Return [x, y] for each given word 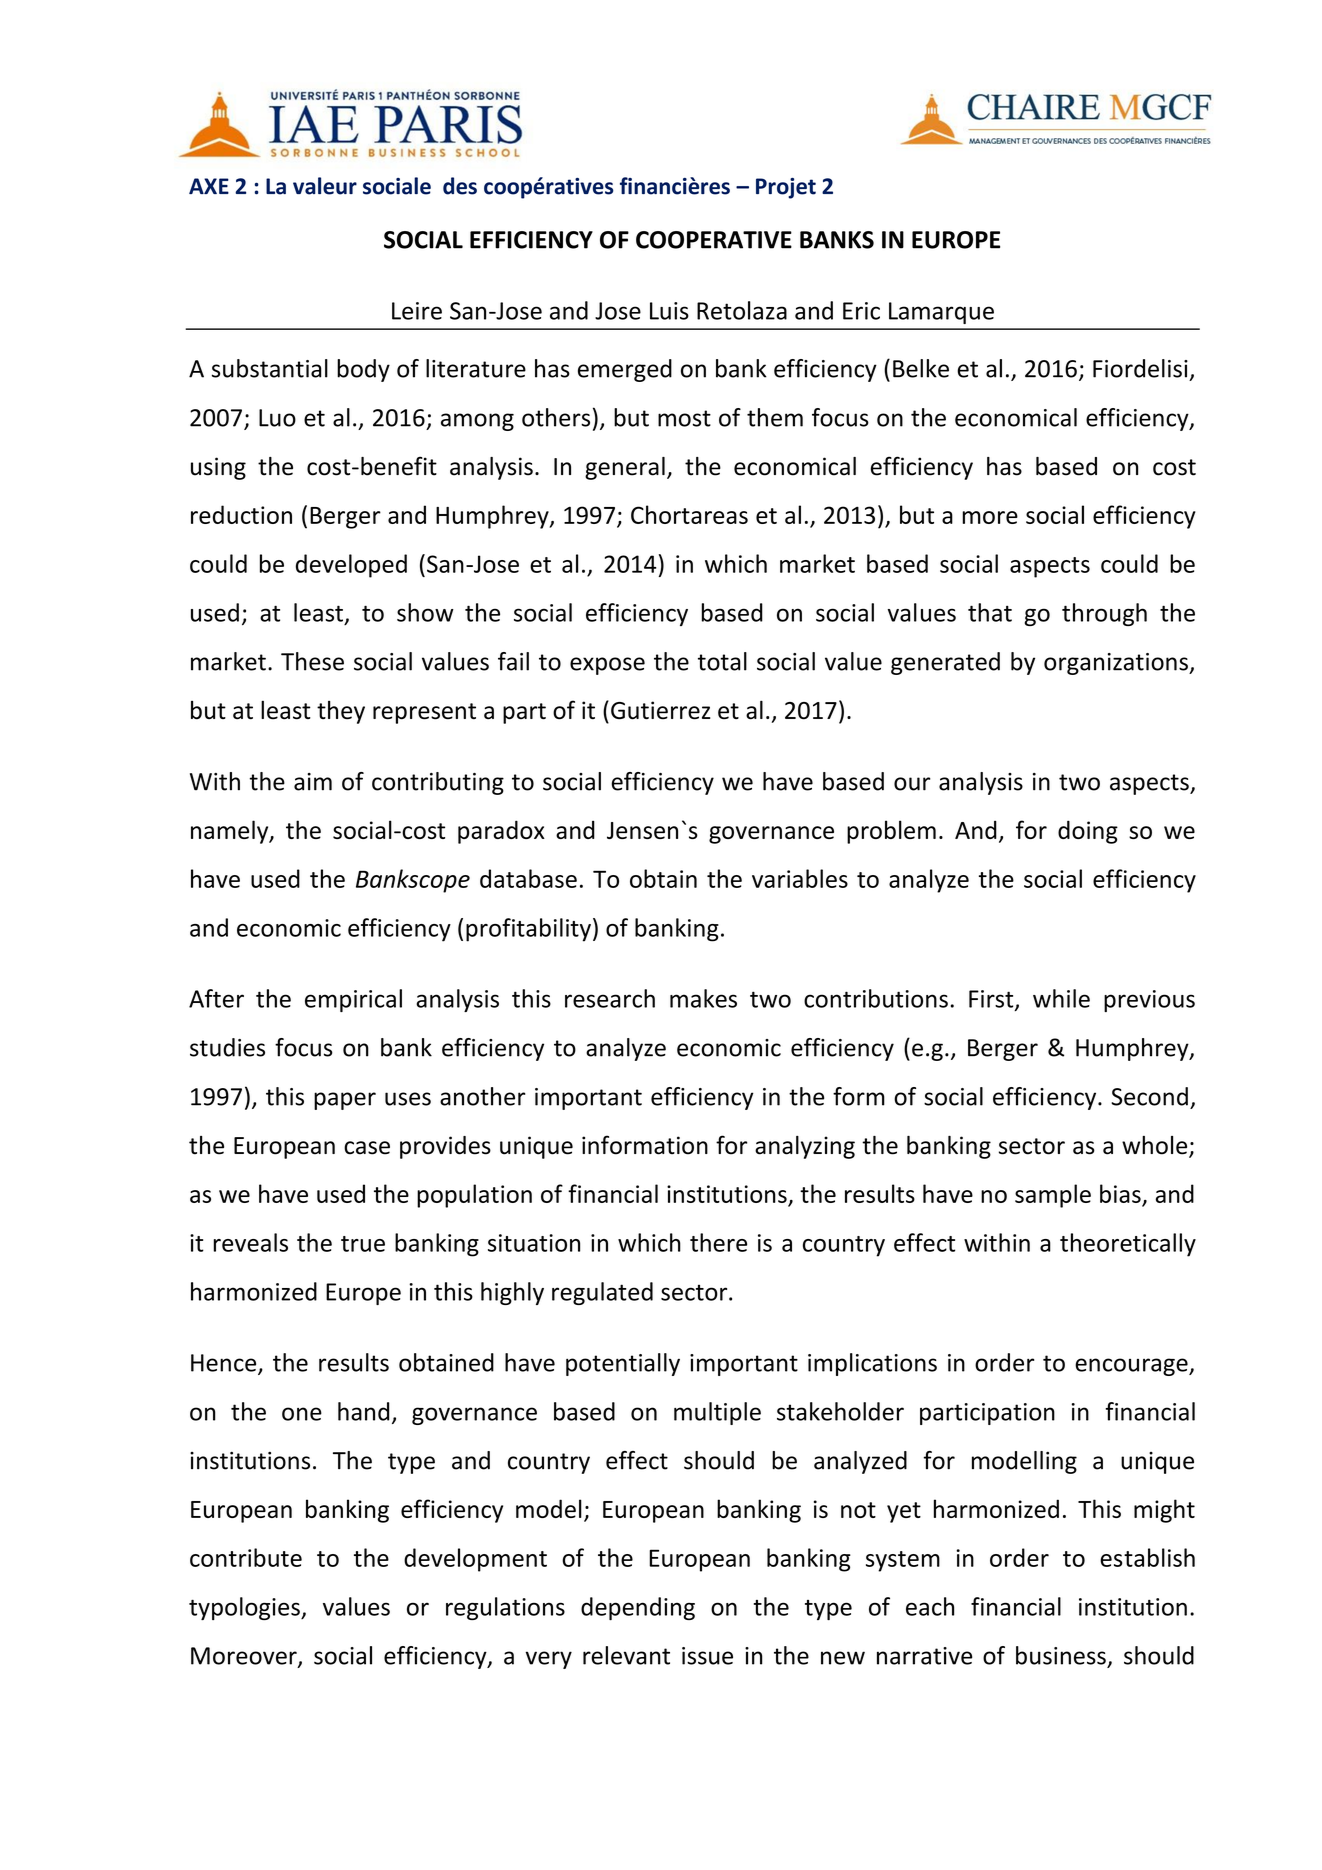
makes [703, 998]
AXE [209, 186]
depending [638, 1608]
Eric [861, 311]
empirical [353, 1000]
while [1061, 998]
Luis [669, 311]
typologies [245, 1608]
